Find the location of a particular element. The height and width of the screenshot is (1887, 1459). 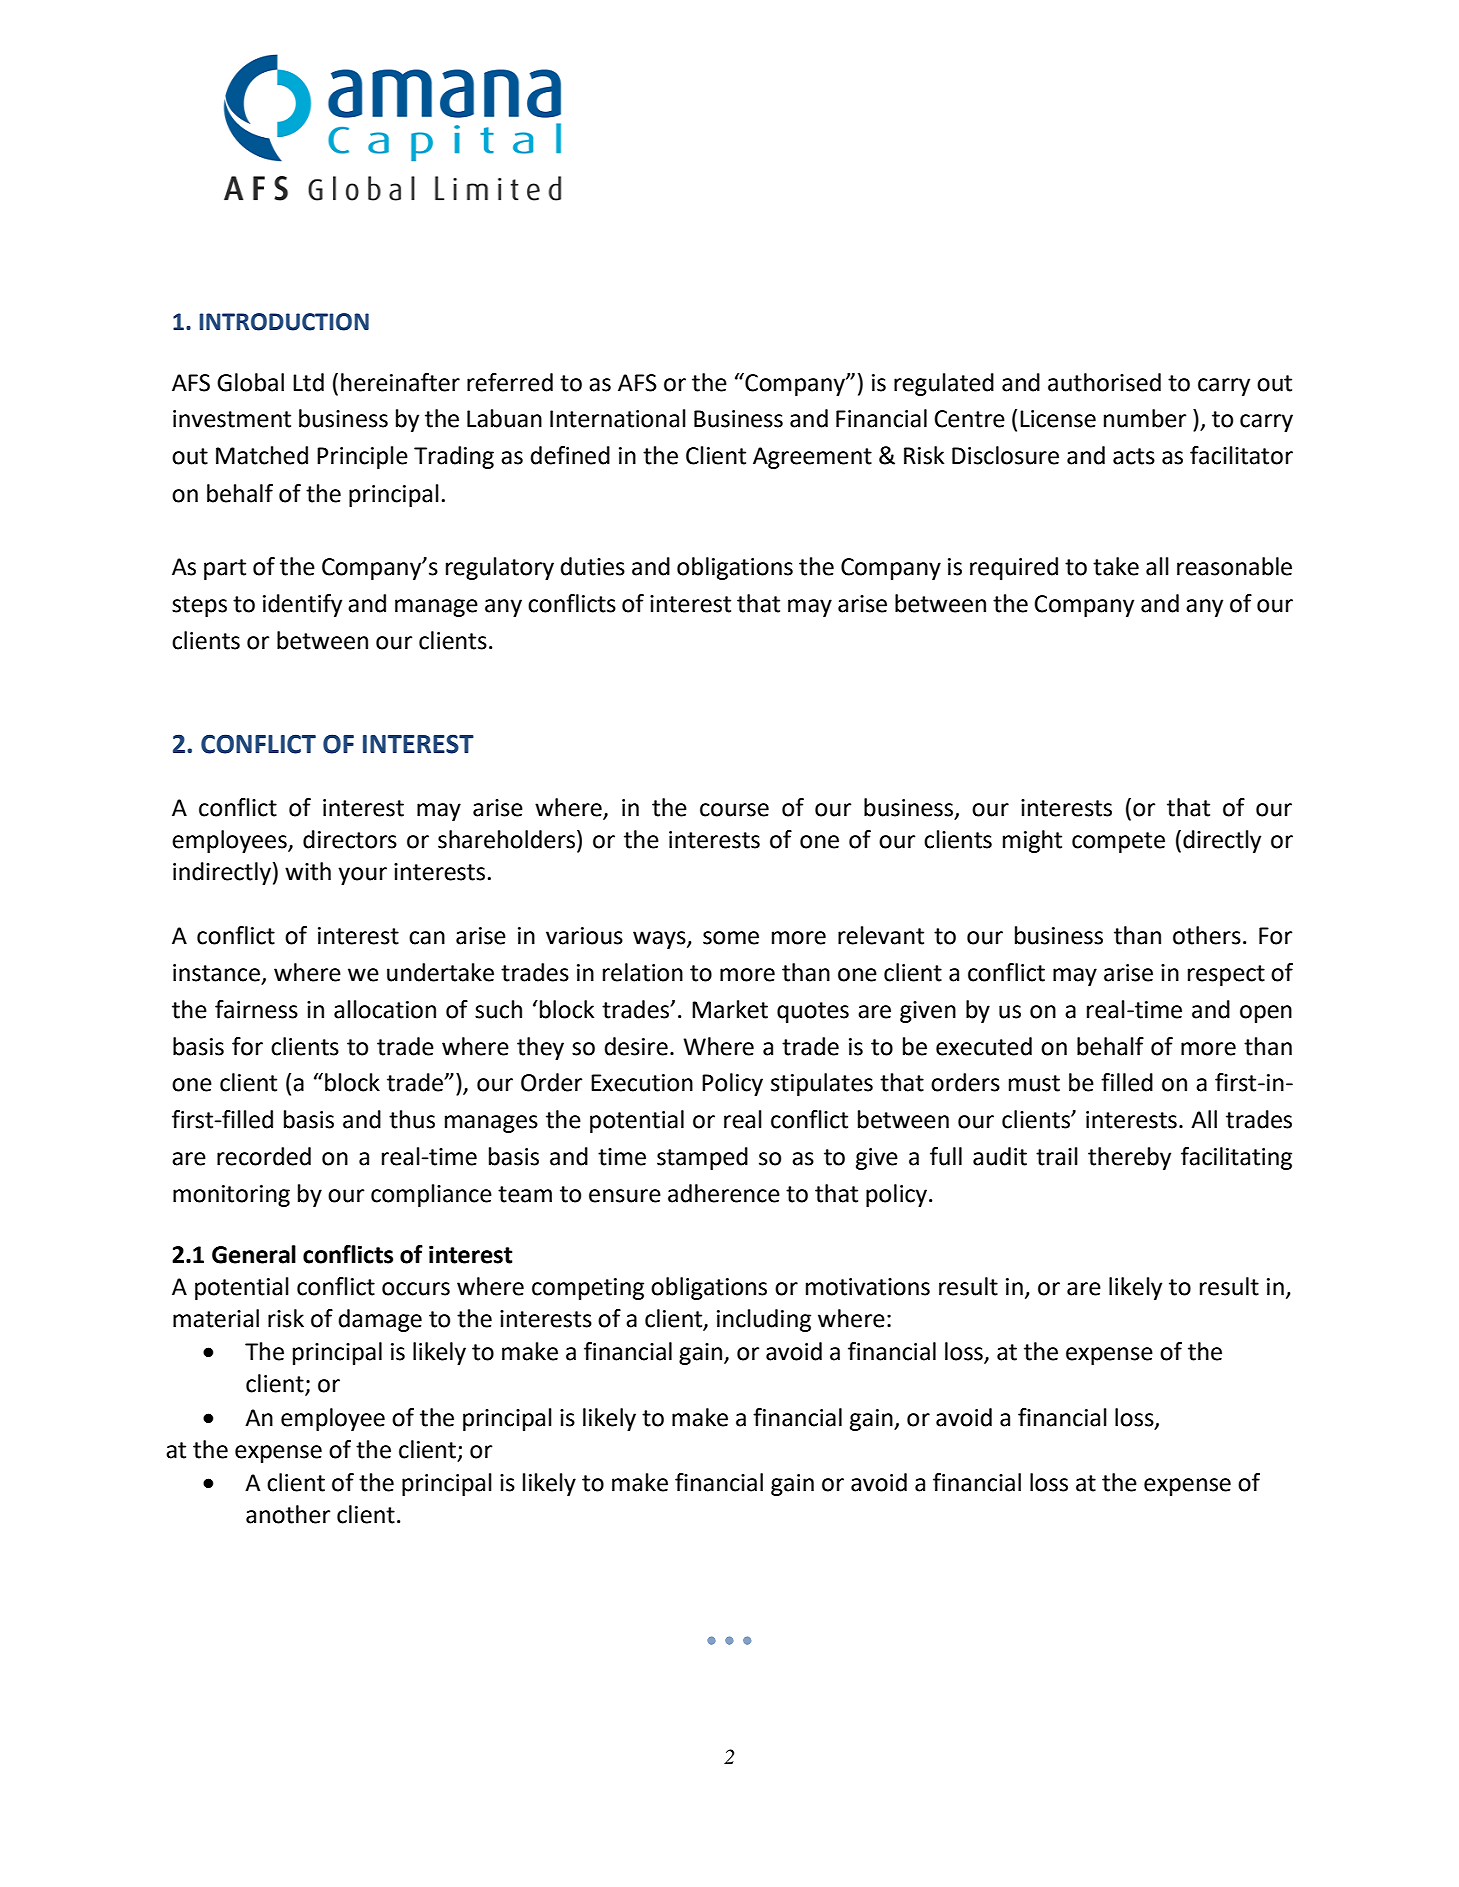

another is located at coordinates (288, 1514).
